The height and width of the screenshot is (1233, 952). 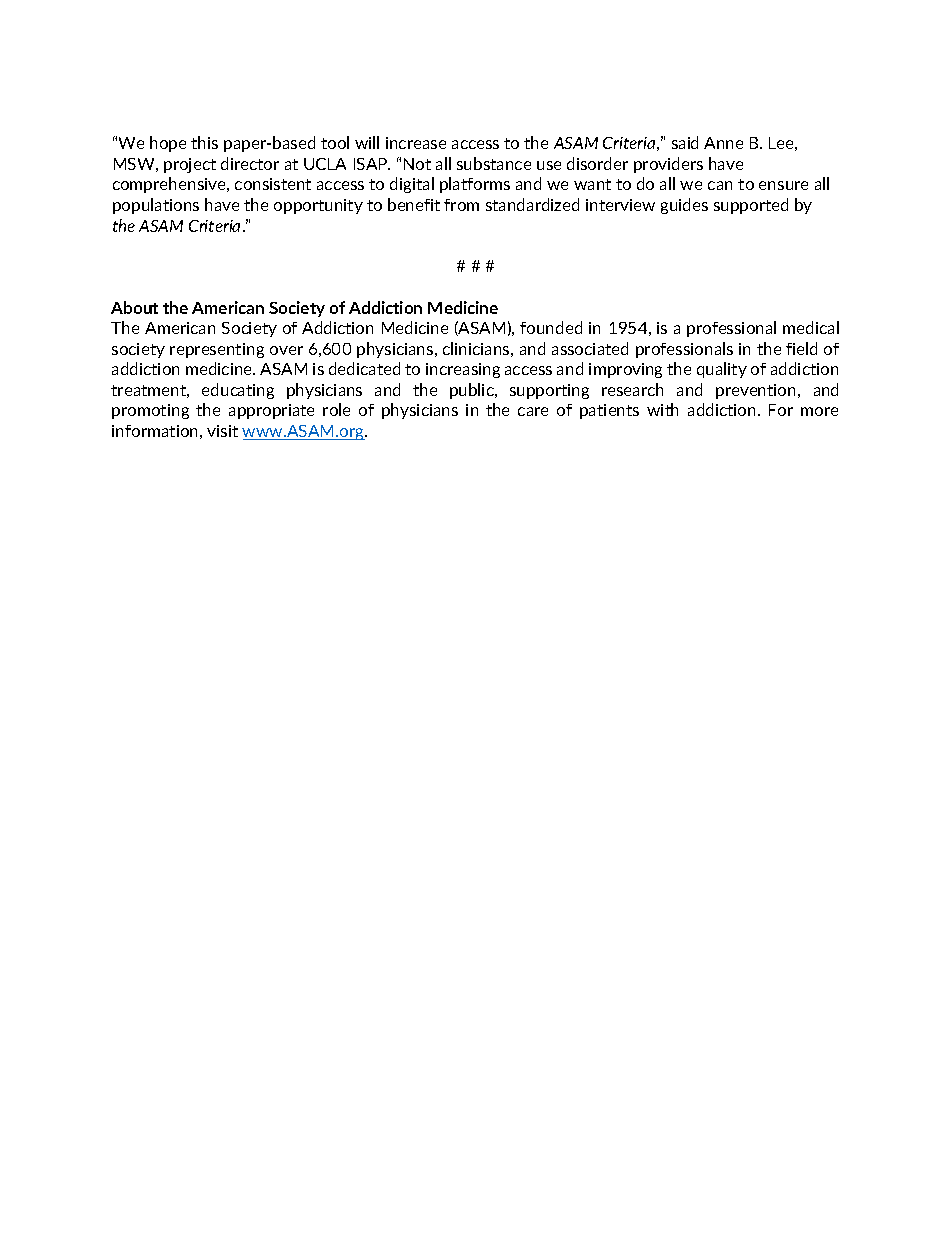 What do you see at coordinates (204, 142) in the screenshot?
I see `this` at bounding box center [204, 142].
